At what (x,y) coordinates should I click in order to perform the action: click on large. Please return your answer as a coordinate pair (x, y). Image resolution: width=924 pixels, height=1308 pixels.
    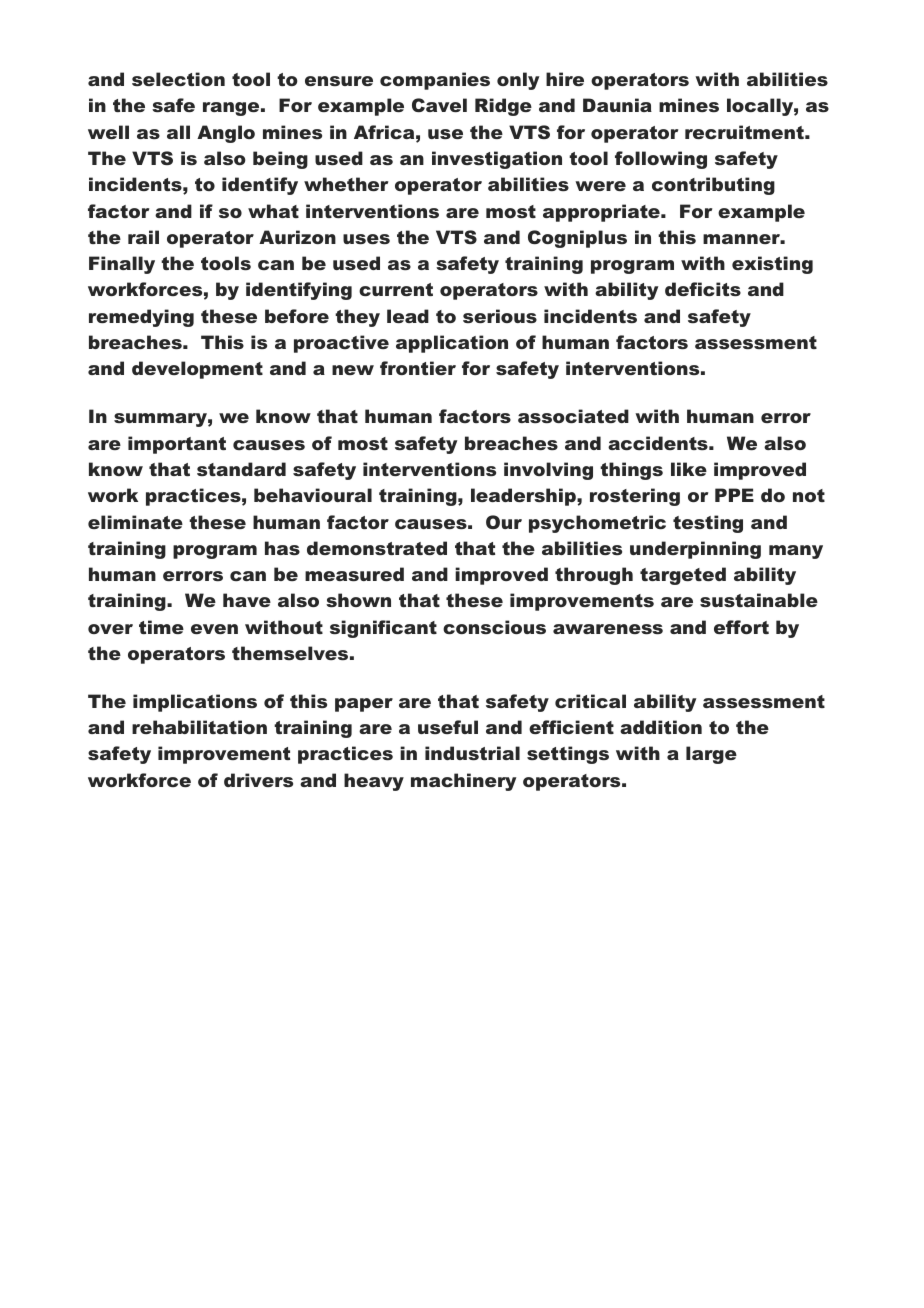
    Looking at the image, I should click on (711, 755).
